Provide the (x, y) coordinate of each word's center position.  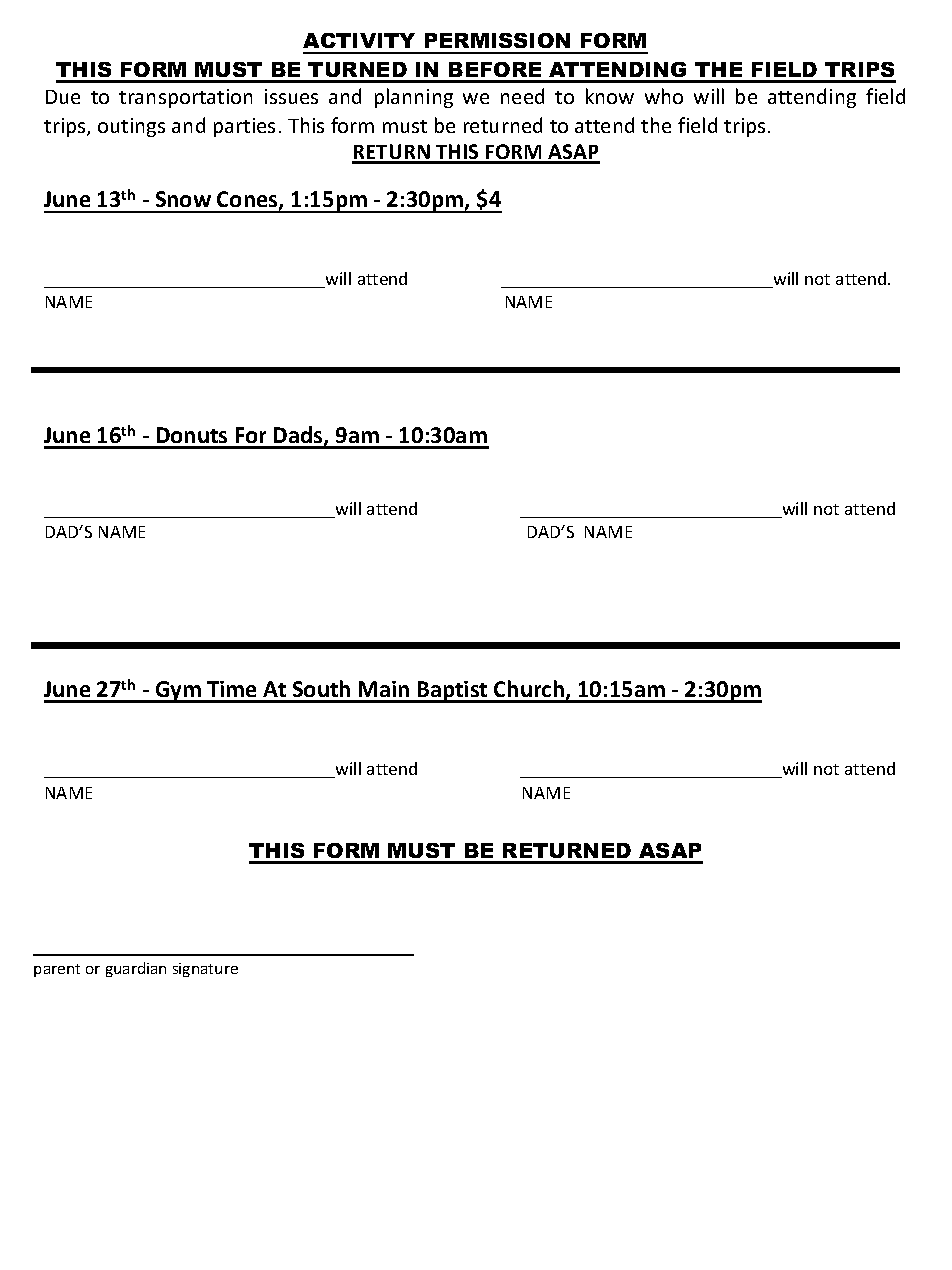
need (522, 96)
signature (205, 970)
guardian (136, 969)
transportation (185, 98)
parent (57, 970)
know (610, 96)
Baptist (452, 692)
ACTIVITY (359, 40)
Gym (178, 692)
